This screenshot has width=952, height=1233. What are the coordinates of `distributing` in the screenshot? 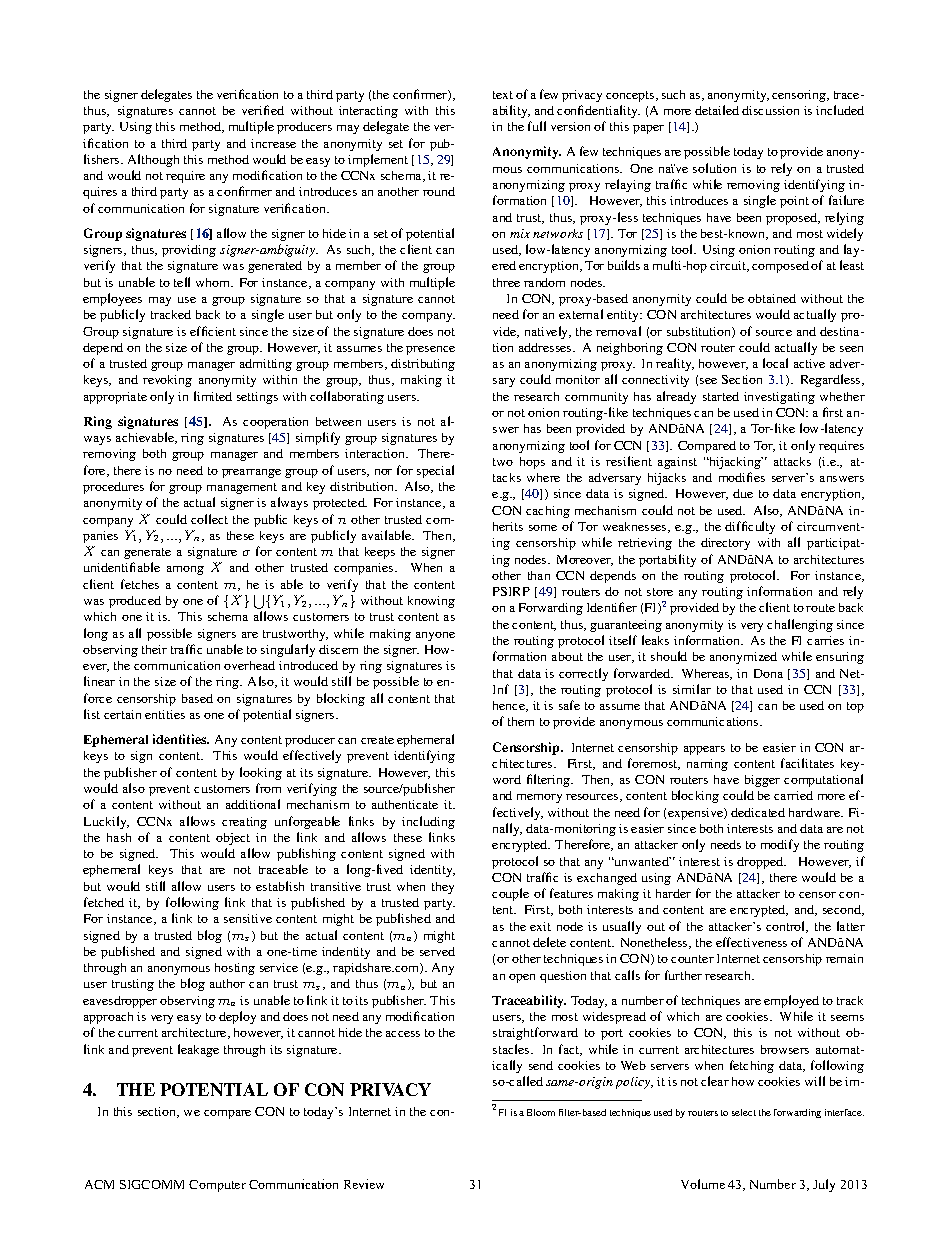 It's located at (423, 365).
